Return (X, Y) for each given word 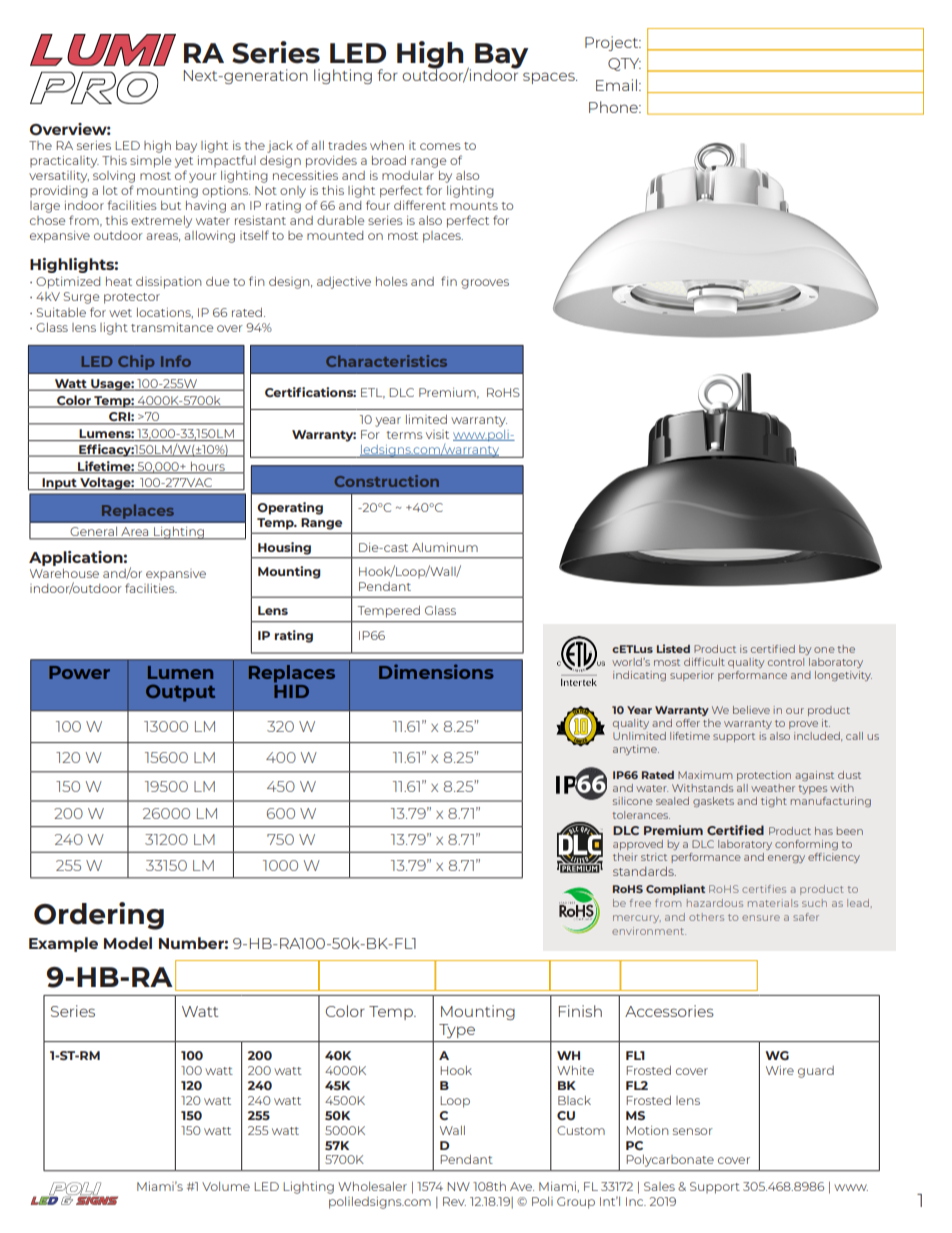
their (625, 857)
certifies (764, 889)
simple (150, 162)
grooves (485, 284)
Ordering (99, 916)
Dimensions (436, 671)
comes (440, 146)
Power (79, 672)
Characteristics (386, 361)
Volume (226, 1186)
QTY (624, 64)
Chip (136, 362)
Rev (454, 1201)
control (786, 662)
